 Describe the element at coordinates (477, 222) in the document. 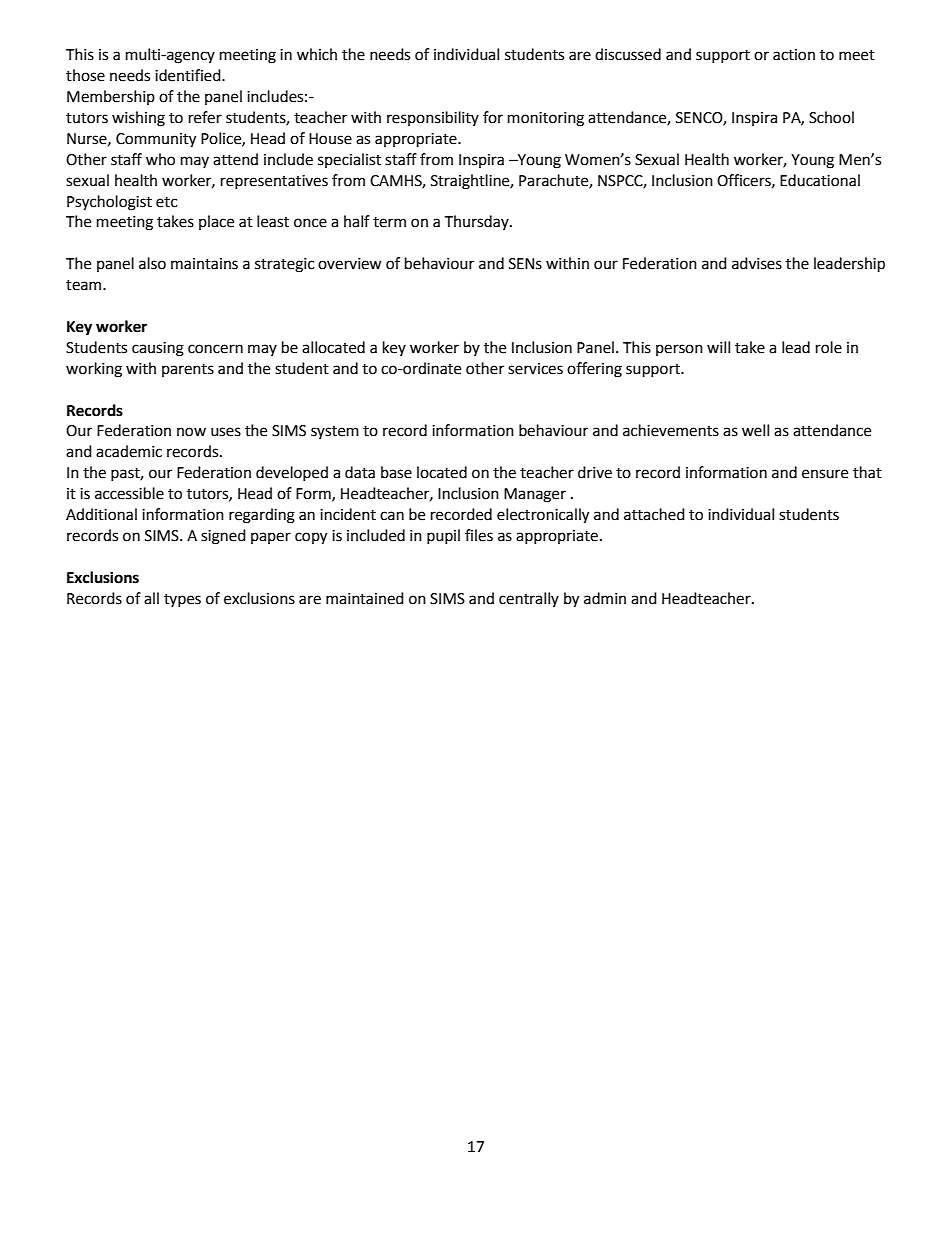

I see `Thursday` at that location.
